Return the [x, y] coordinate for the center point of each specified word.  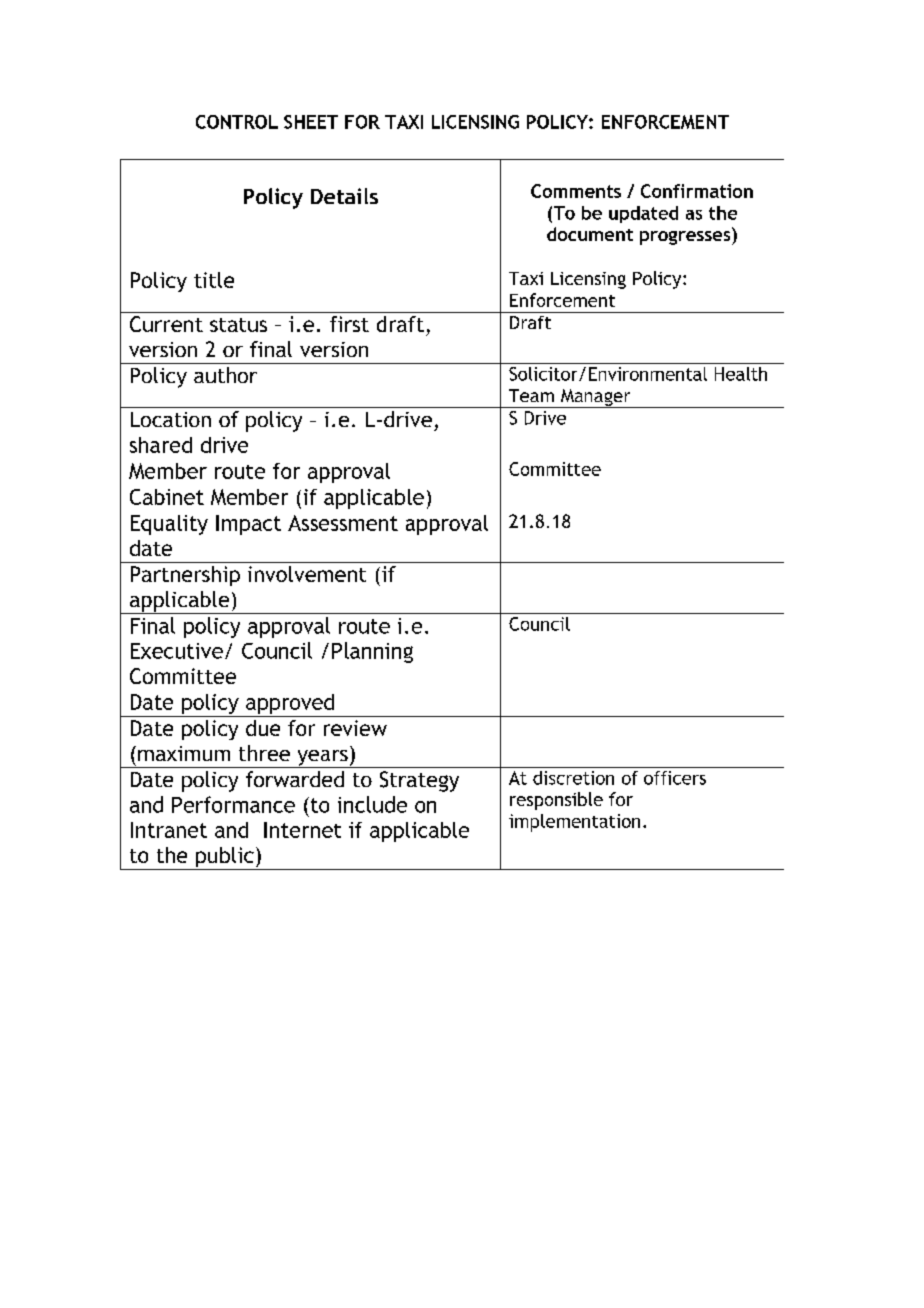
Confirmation [697, 191]
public [225, 858]
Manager [595, 398]
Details [344, 196]
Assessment [343, 523]
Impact [248, 525]
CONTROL [237, 122]
